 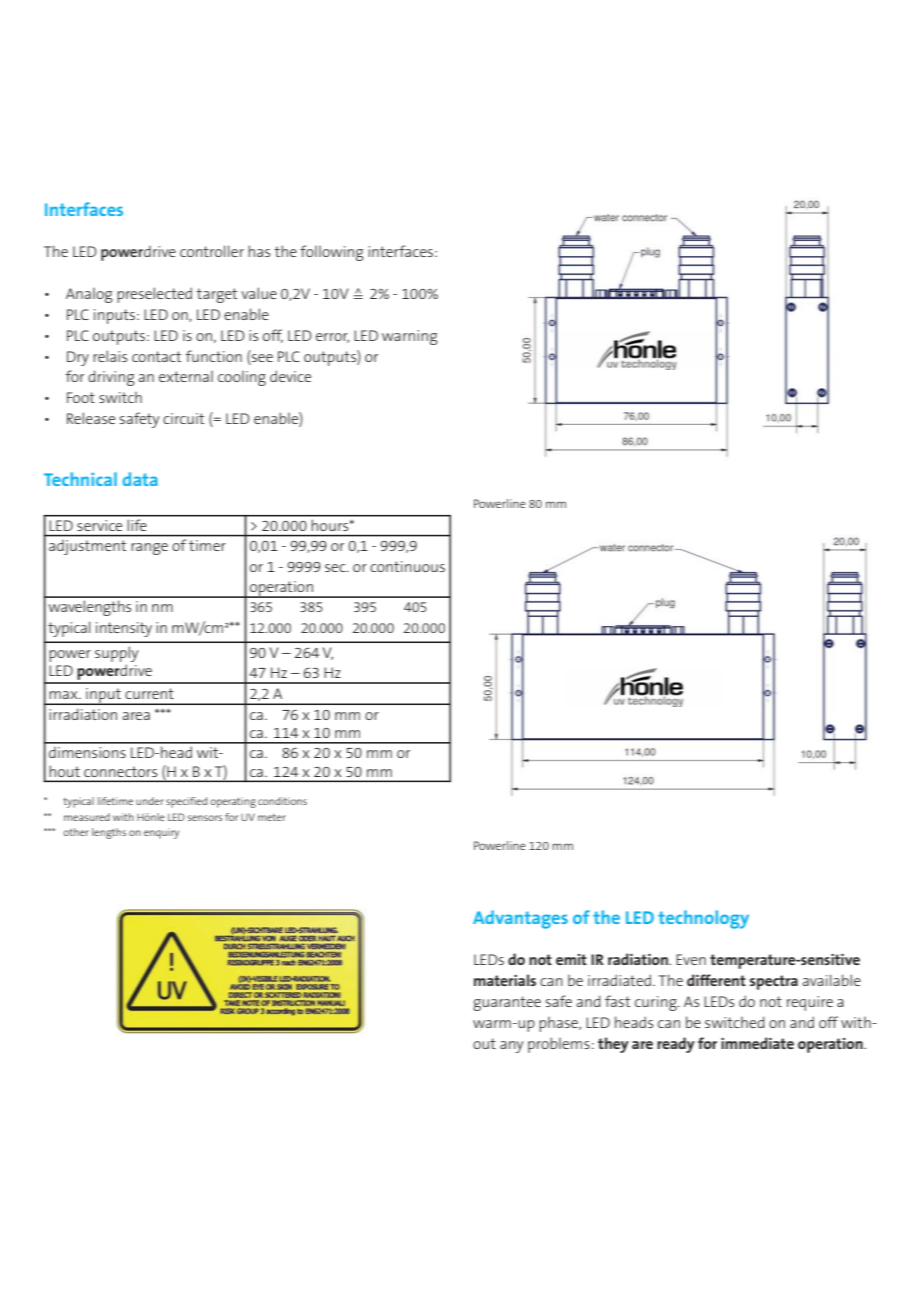 I want to click on guarantee, so click(x=507, y=1003).
